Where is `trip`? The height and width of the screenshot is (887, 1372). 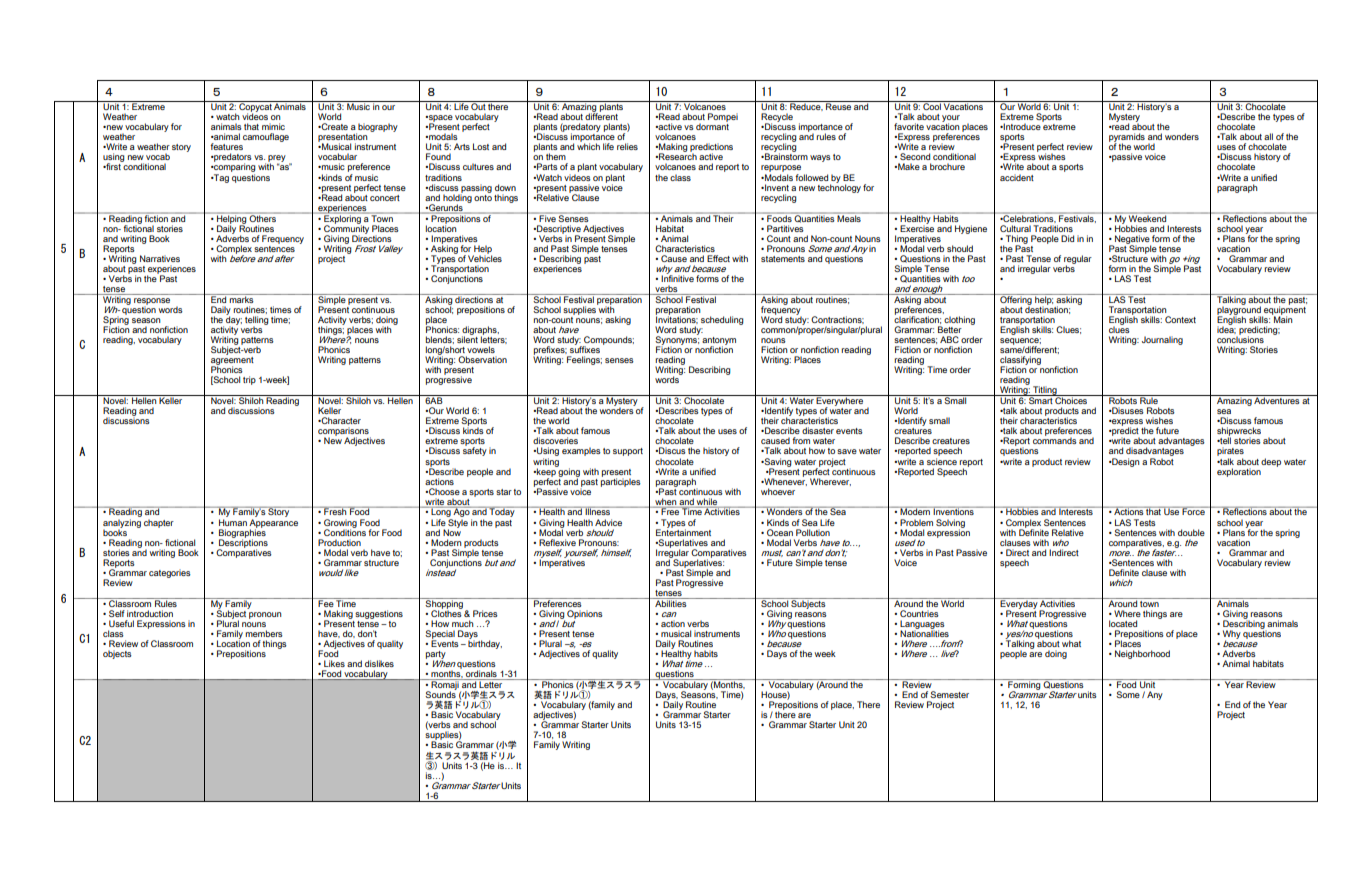
trip is located at coordinates (249, 380).
